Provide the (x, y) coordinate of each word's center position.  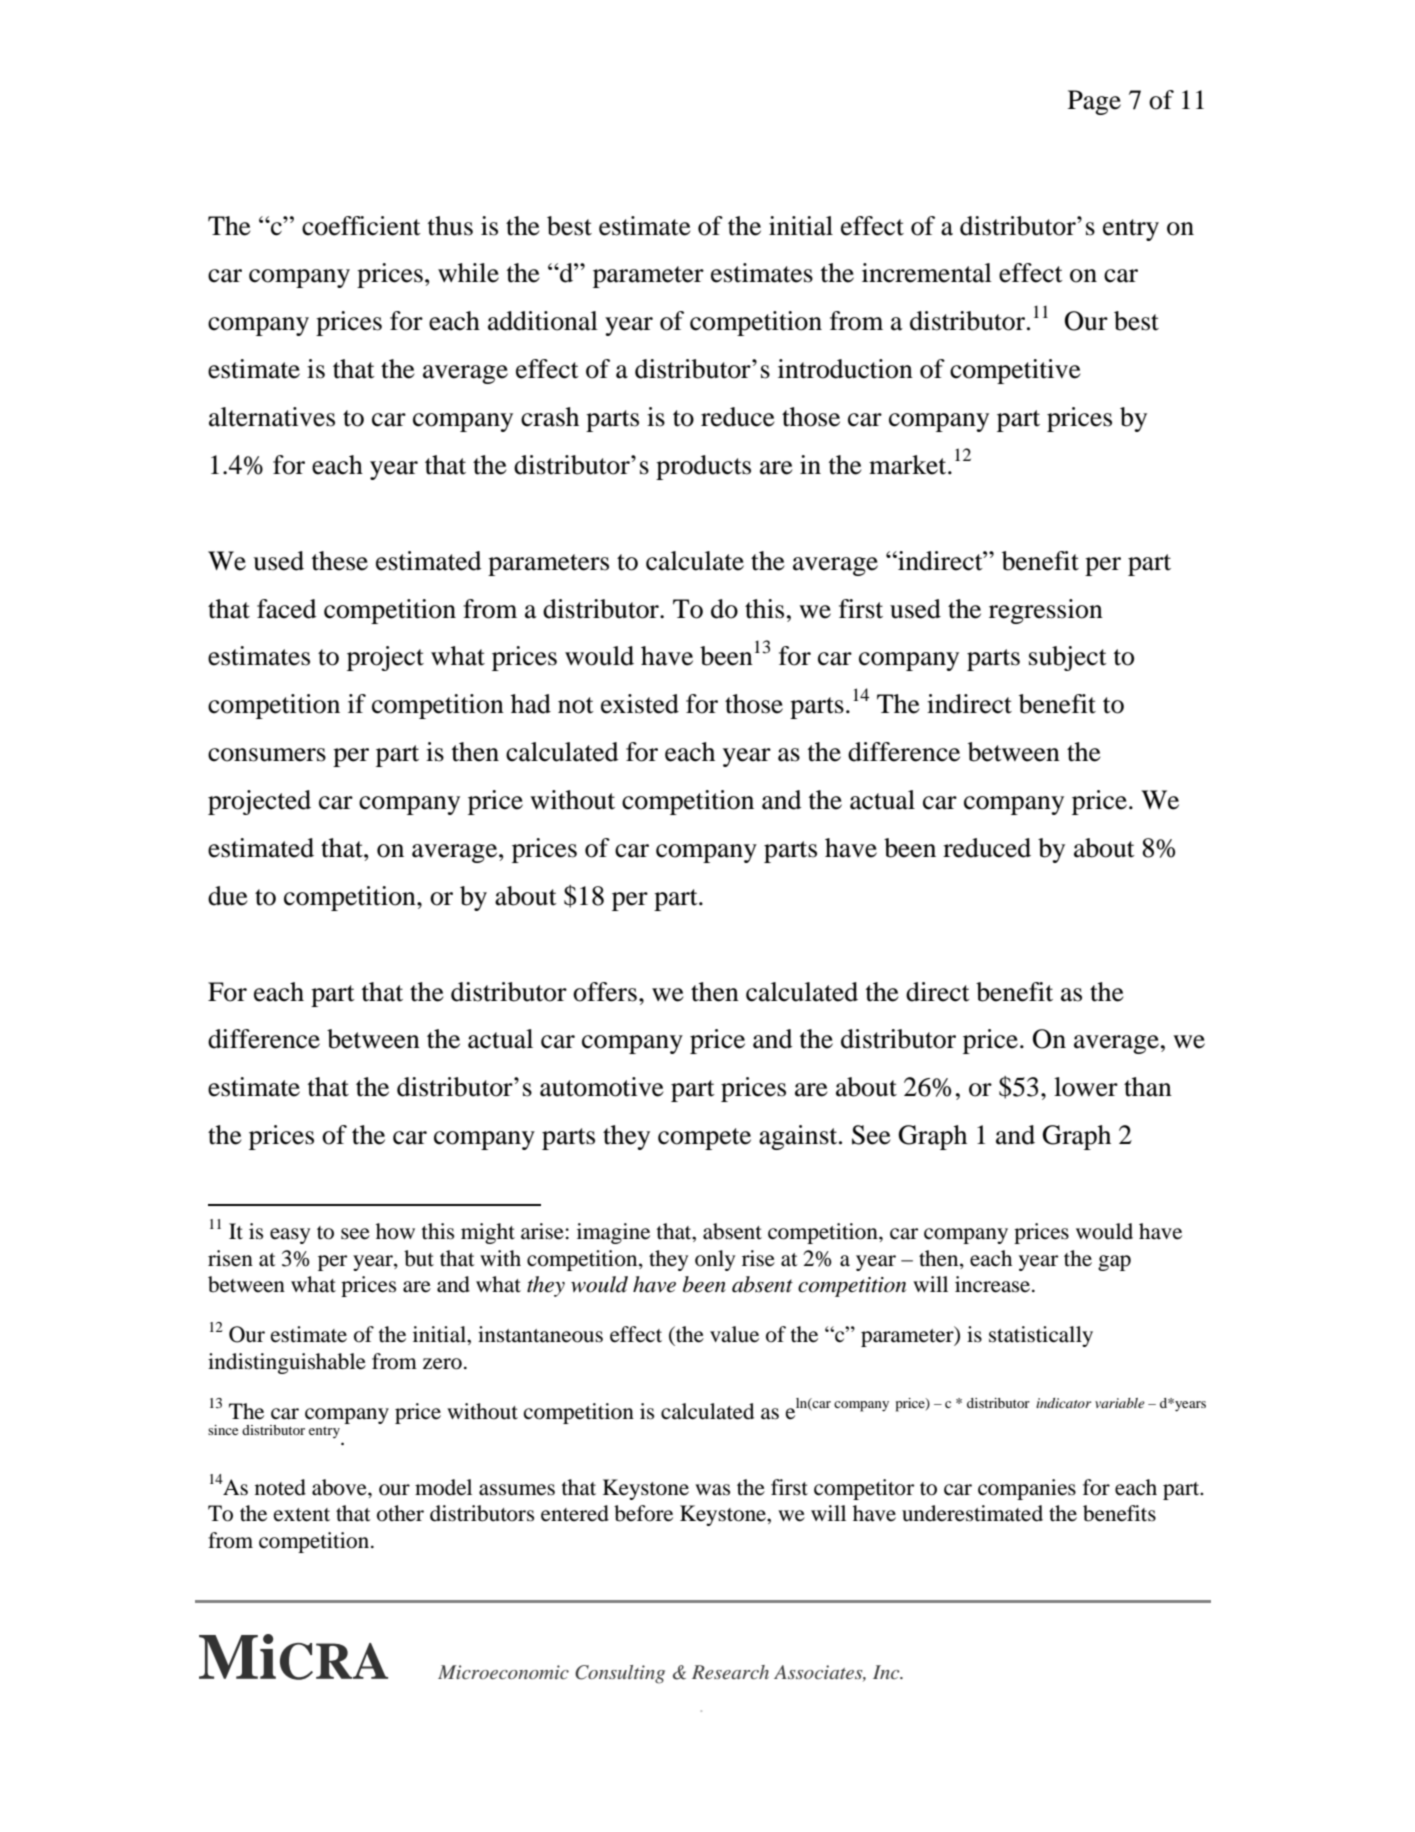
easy (290, 1236)
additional (543, 321)
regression (1046, 611)
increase (994, 1284)
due (228, 896)
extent (302, 1515)
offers (605, 992)
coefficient (361, 226)
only (715, 1260)
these (340, 561)
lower (1086, 1087)
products (703, 467)
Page (1094, 102)
